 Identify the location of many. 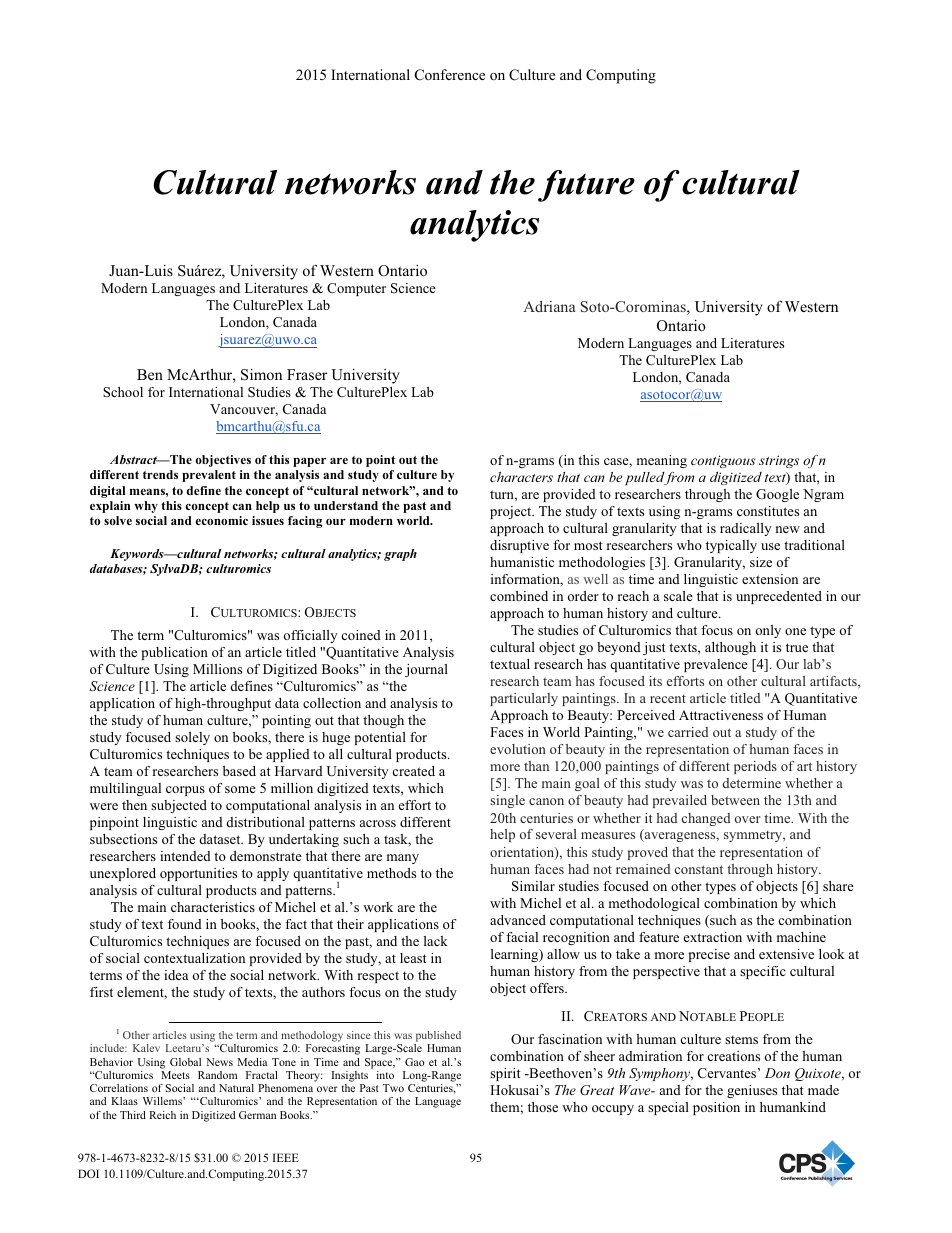
(403, 859).
